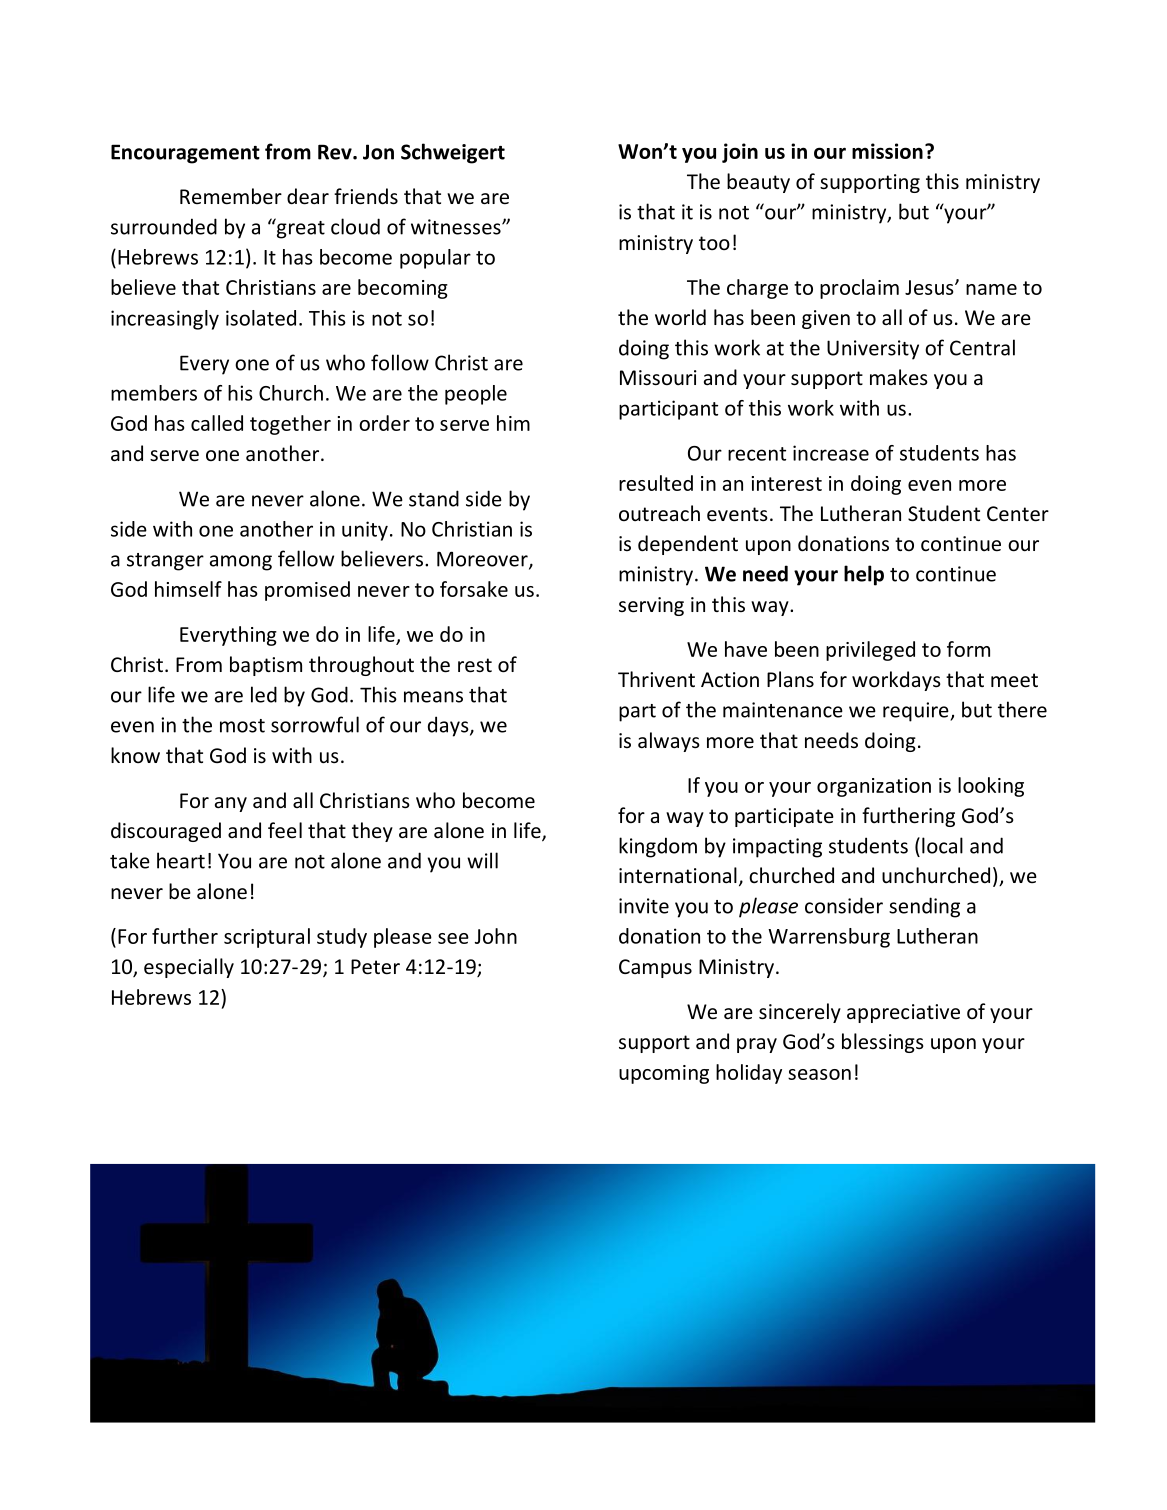 This screenshot has width=1167, height=1510. What do you see at coordinates (242, 726) in the screenshot?
I see `most` at bounding box center [242, 726].
